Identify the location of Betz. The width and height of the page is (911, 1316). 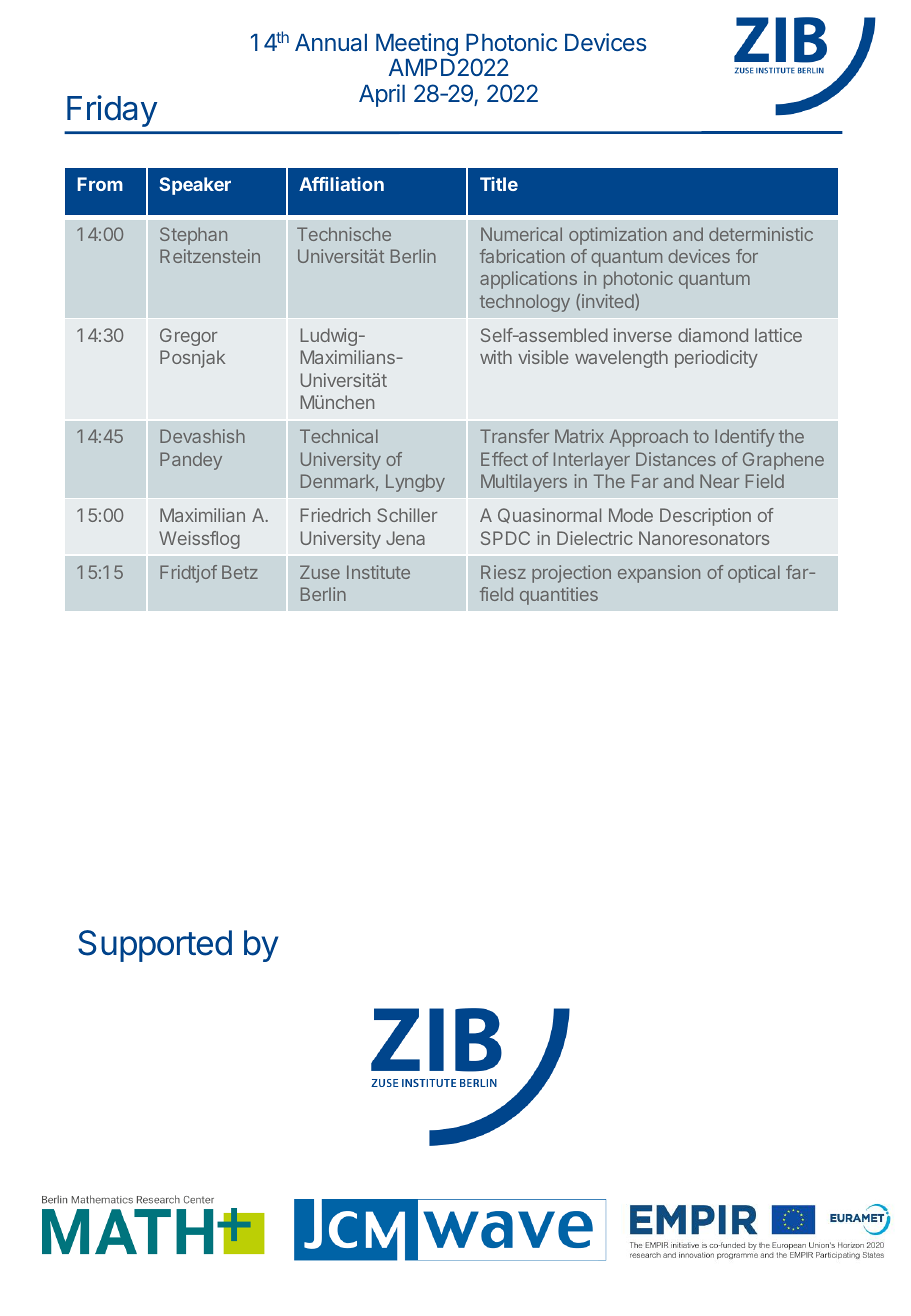
(240, 572).
